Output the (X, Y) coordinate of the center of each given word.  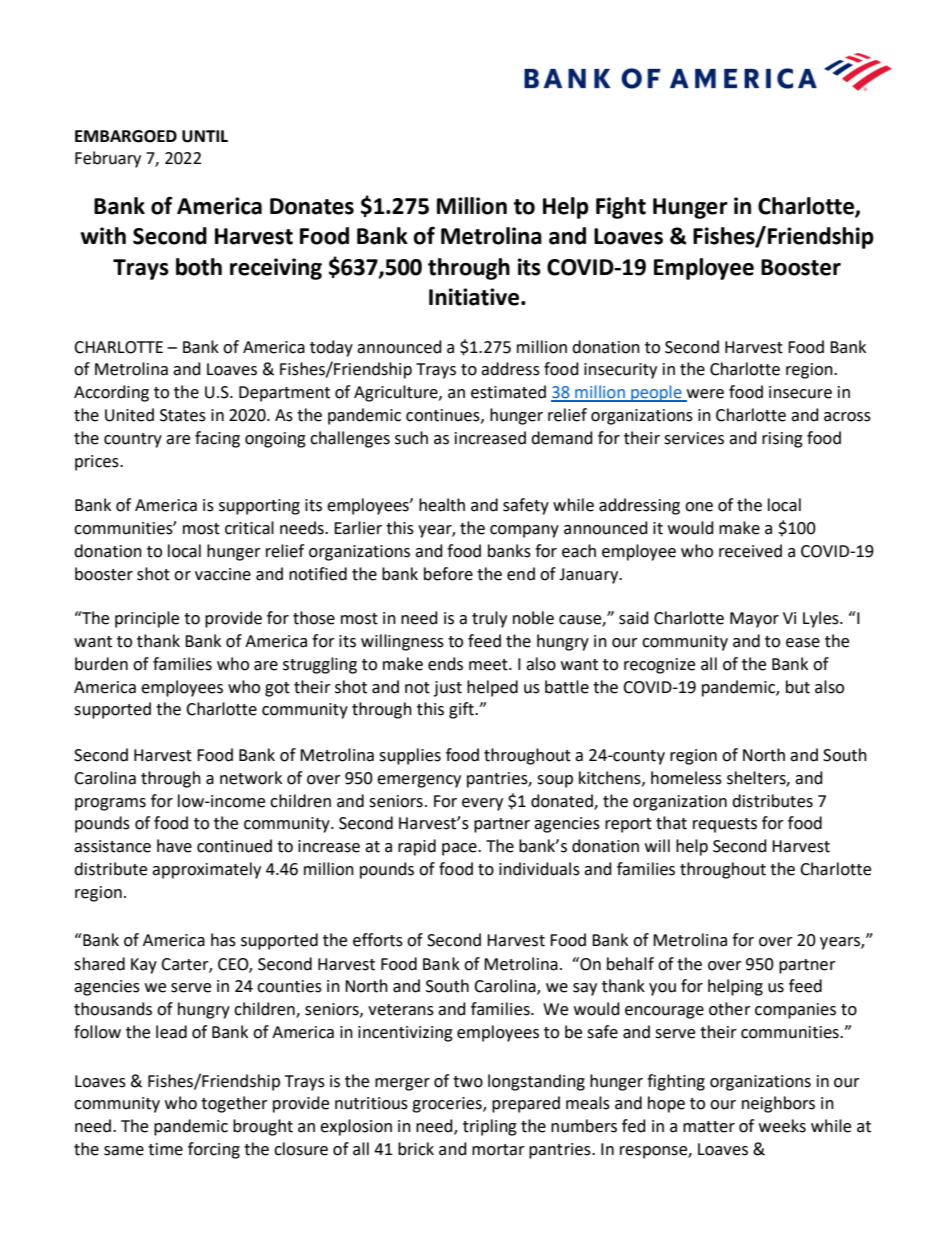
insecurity (620, 371)
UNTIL (205, 136)
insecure (800, 392)
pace (460, 849)
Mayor (754, 620)
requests (725, 825)
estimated (508, 392)
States (183, 415)
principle (147, 619)
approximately (206, 870)
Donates (312, 206)
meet (489, 665)
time (165, 1149)
